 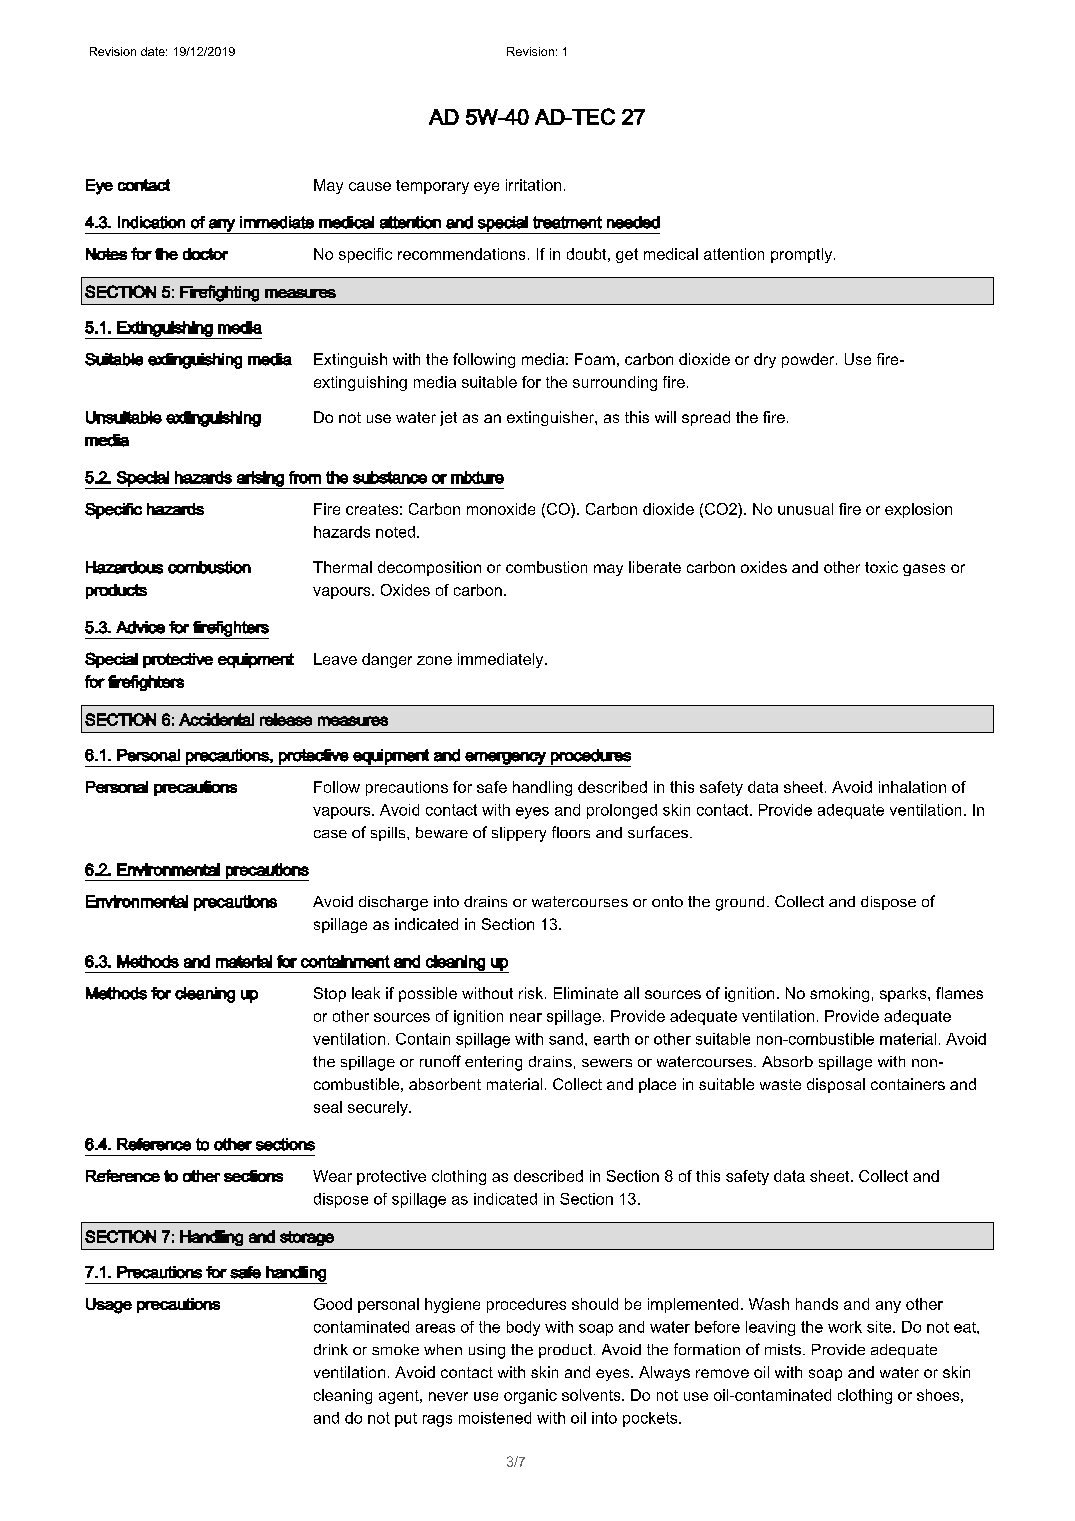 What do you see at coordinates (805, 509) in the image?
I see `unusual` at bounding box center [805, 509].
